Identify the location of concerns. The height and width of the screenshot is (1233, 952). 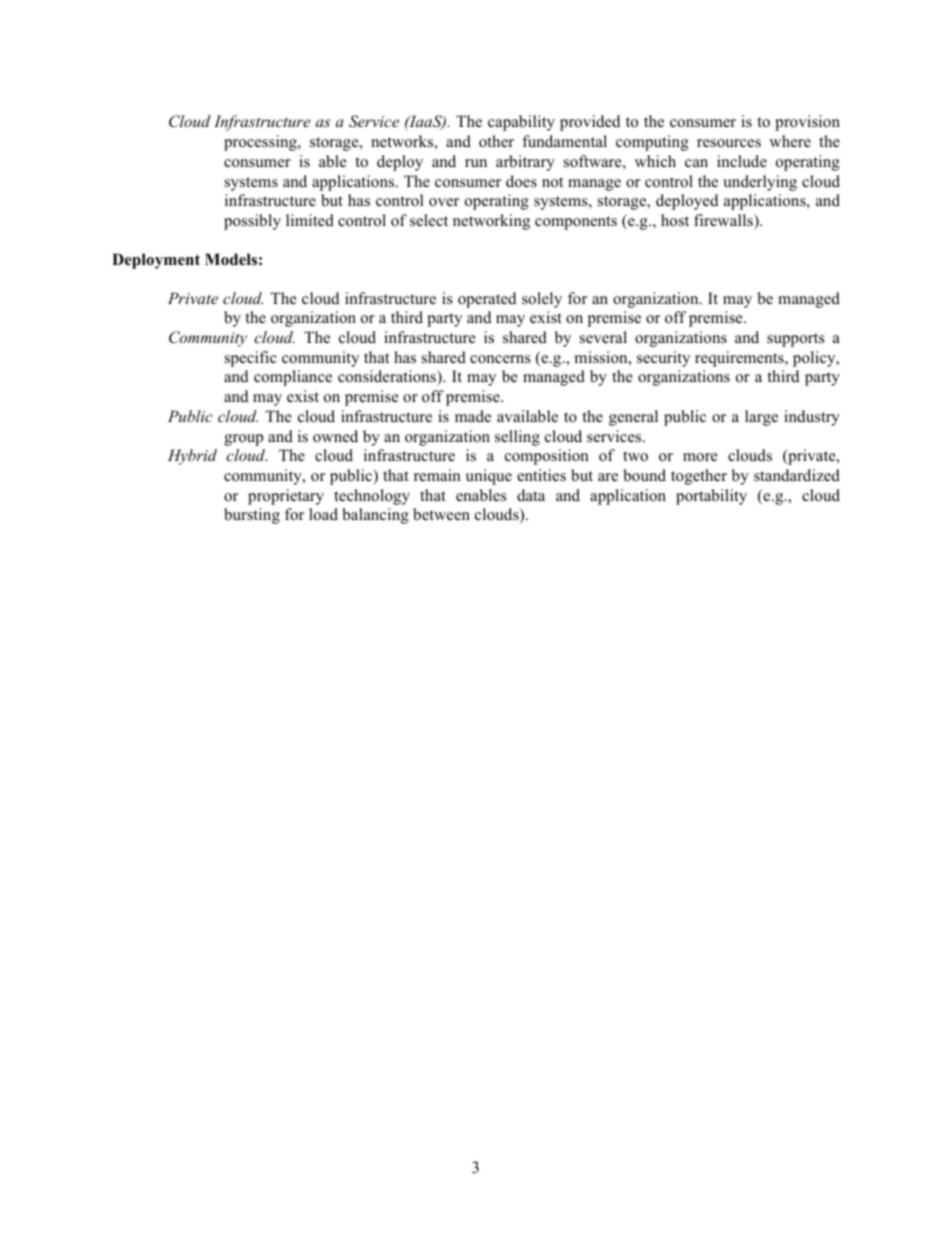
(500, 359).
